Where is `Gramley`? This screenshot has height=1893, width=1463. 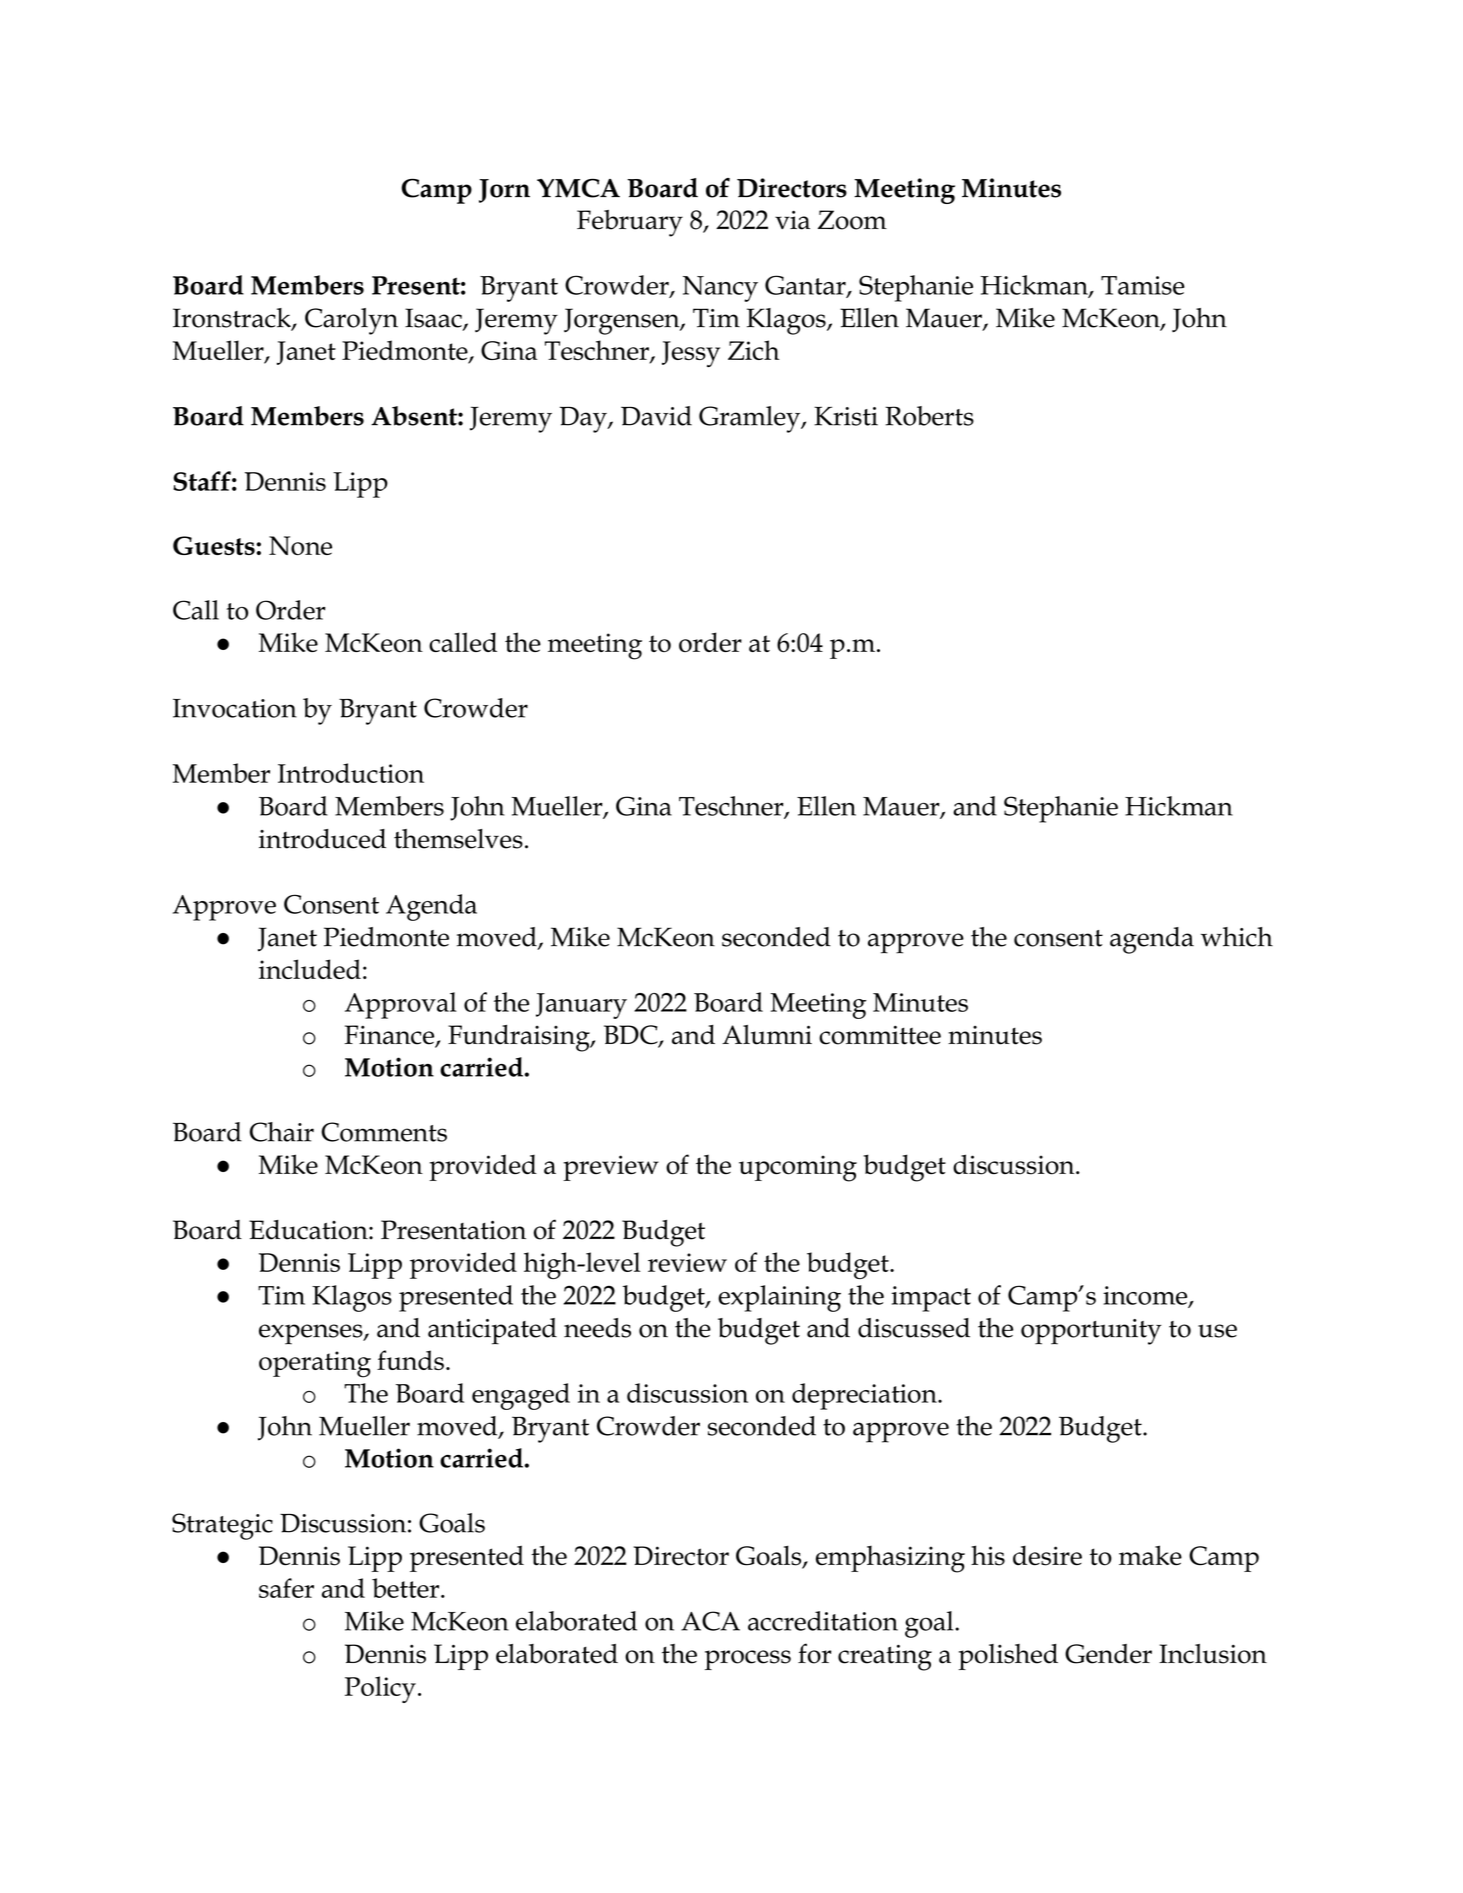 Gramley is located at coordinates (751, 419).
